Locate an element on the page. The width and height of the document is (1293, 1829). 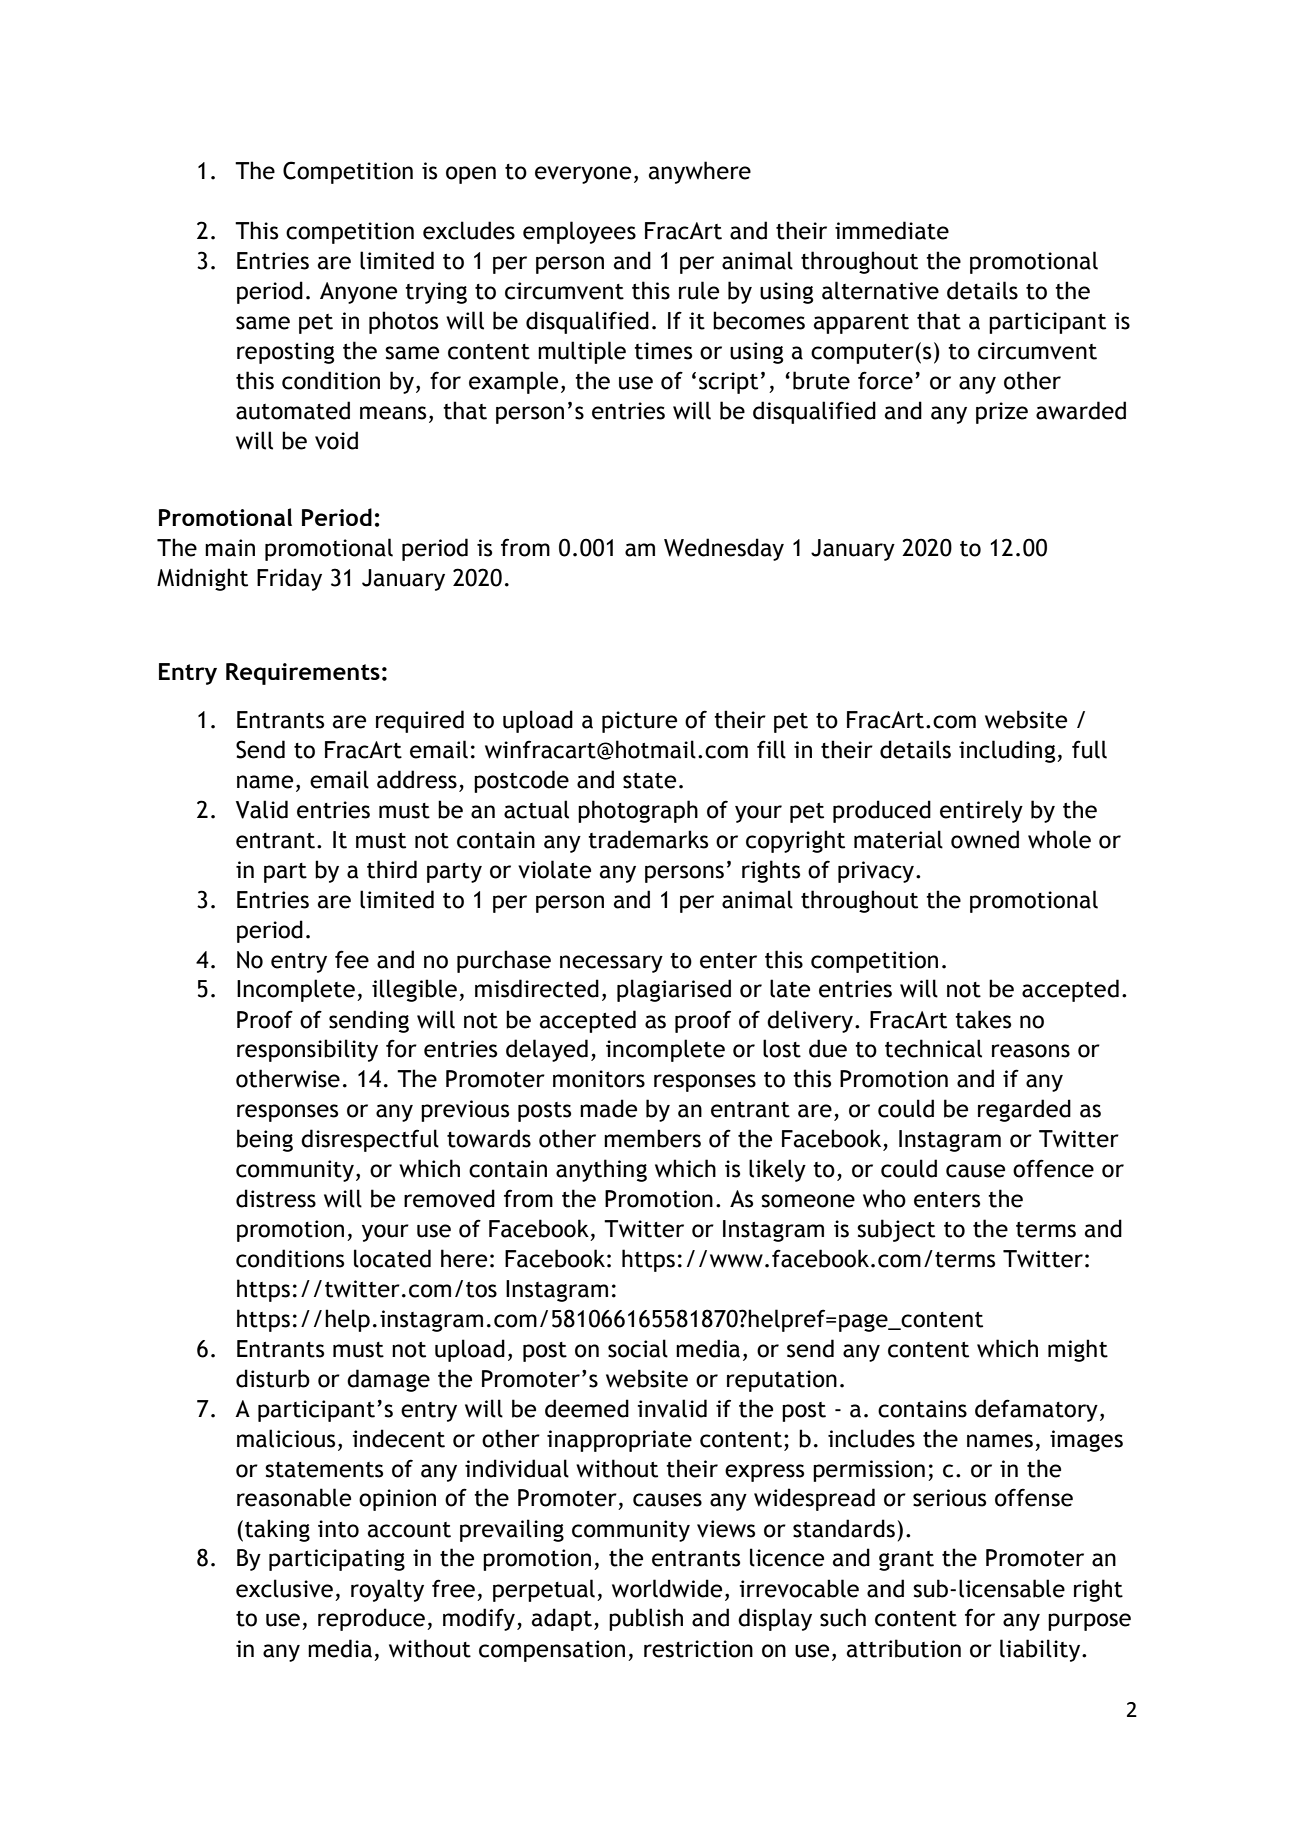
exclusive is located at coordinates (284, 1588).
